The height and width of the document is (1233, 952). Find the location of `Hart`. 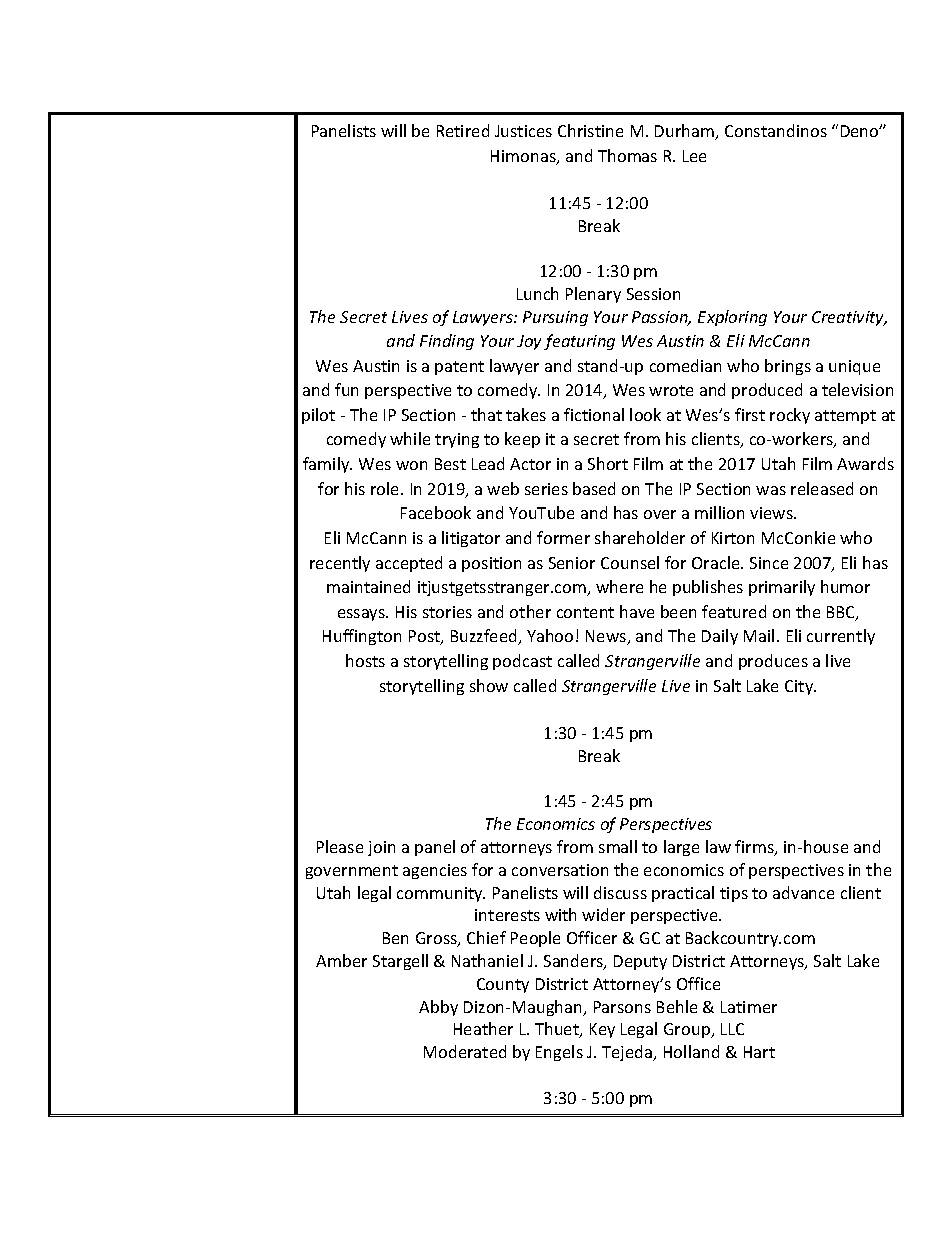

Hart is located at coordinates (759, 1052).
